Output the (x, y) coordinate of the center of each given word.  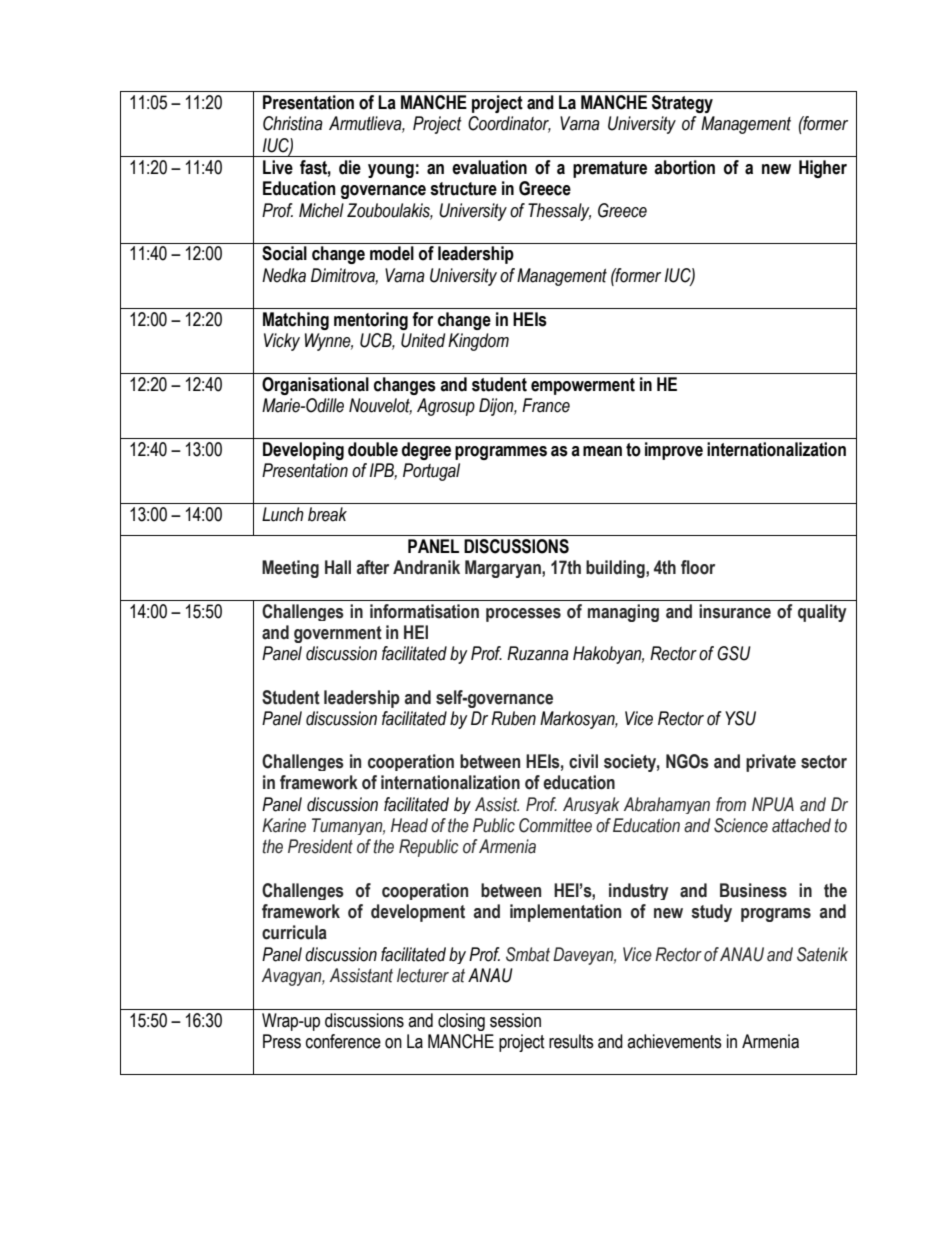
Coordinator (509, 124)
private (771, 763)
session (515, 1020)
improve (674, 451)
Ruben (513, 718)
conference (343, 1041)
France (546, 405)
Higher (823, 169)
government (338, 634)
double (373, 449)
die (350, 167)
